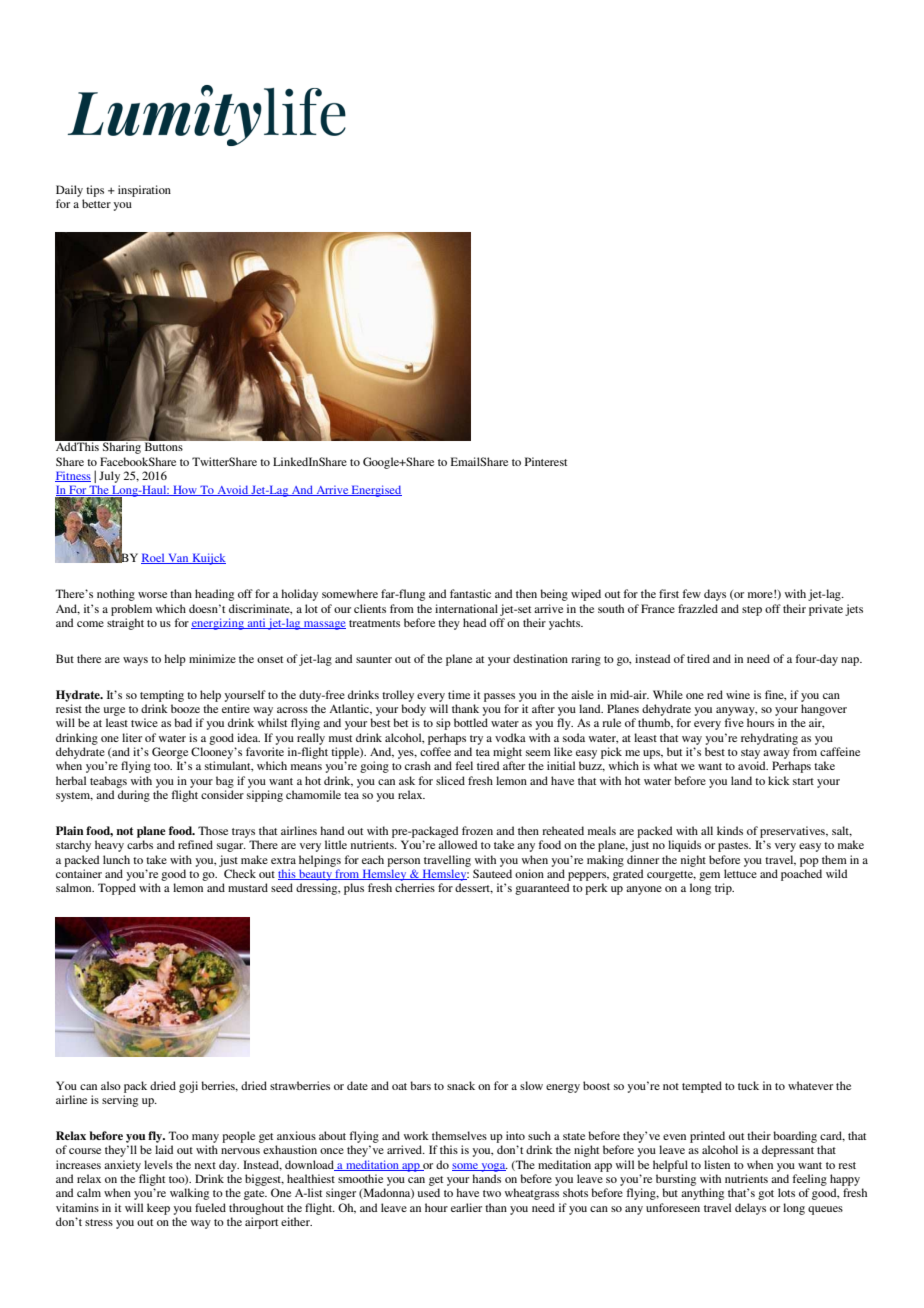  Describe the element at coordinates (96, 203) in the image. I see `better` at that location.
